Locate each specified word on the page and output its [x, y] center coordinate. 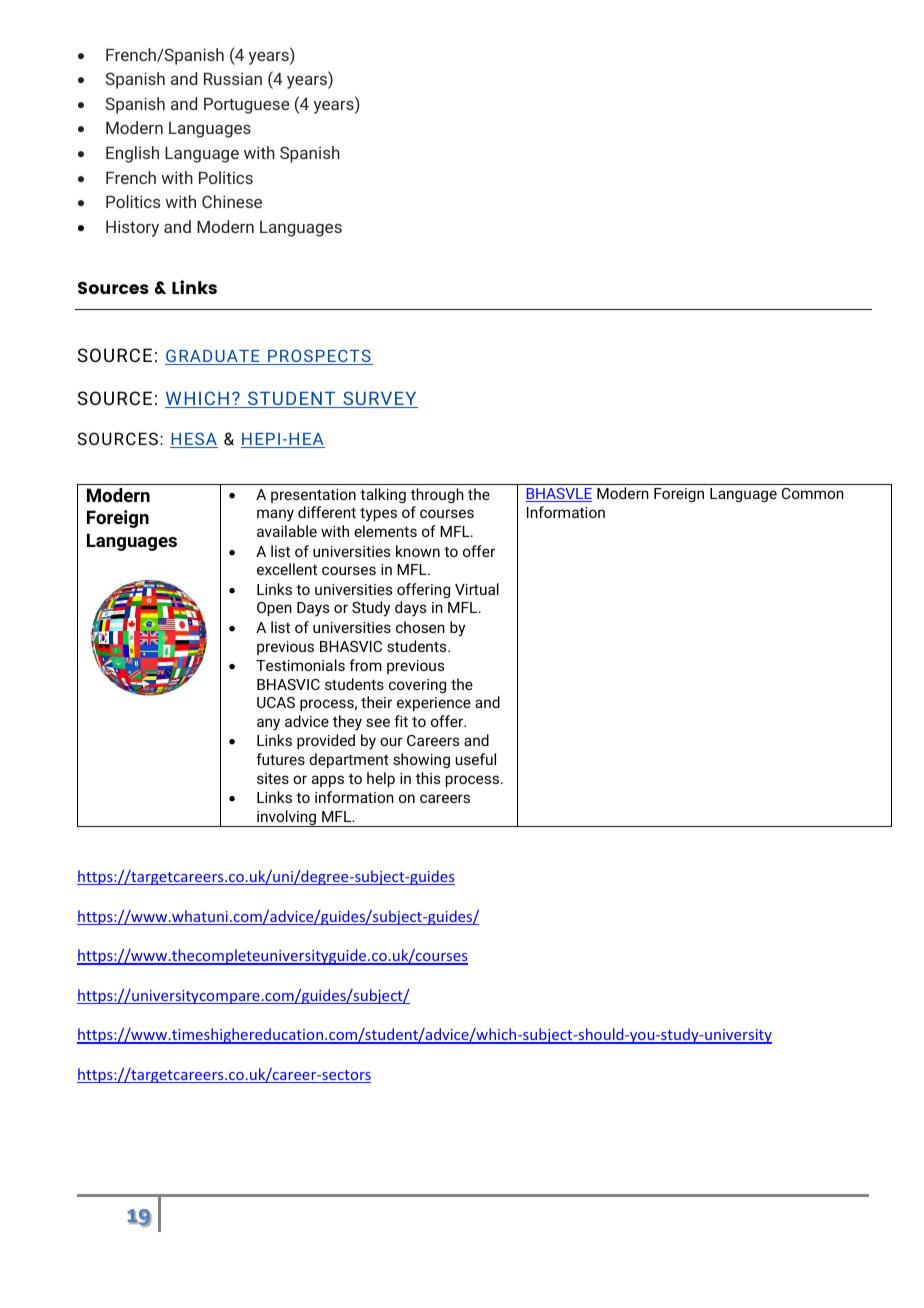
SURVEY [379, 399]
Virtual [477, 589]
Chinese [232, 201]
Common [813, 493]
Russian [233, 78]
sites [273, 778]
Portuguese [246, 106]
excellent [287, 569]
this [428, 778]
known [418, 551]
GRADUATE [213, 357]
